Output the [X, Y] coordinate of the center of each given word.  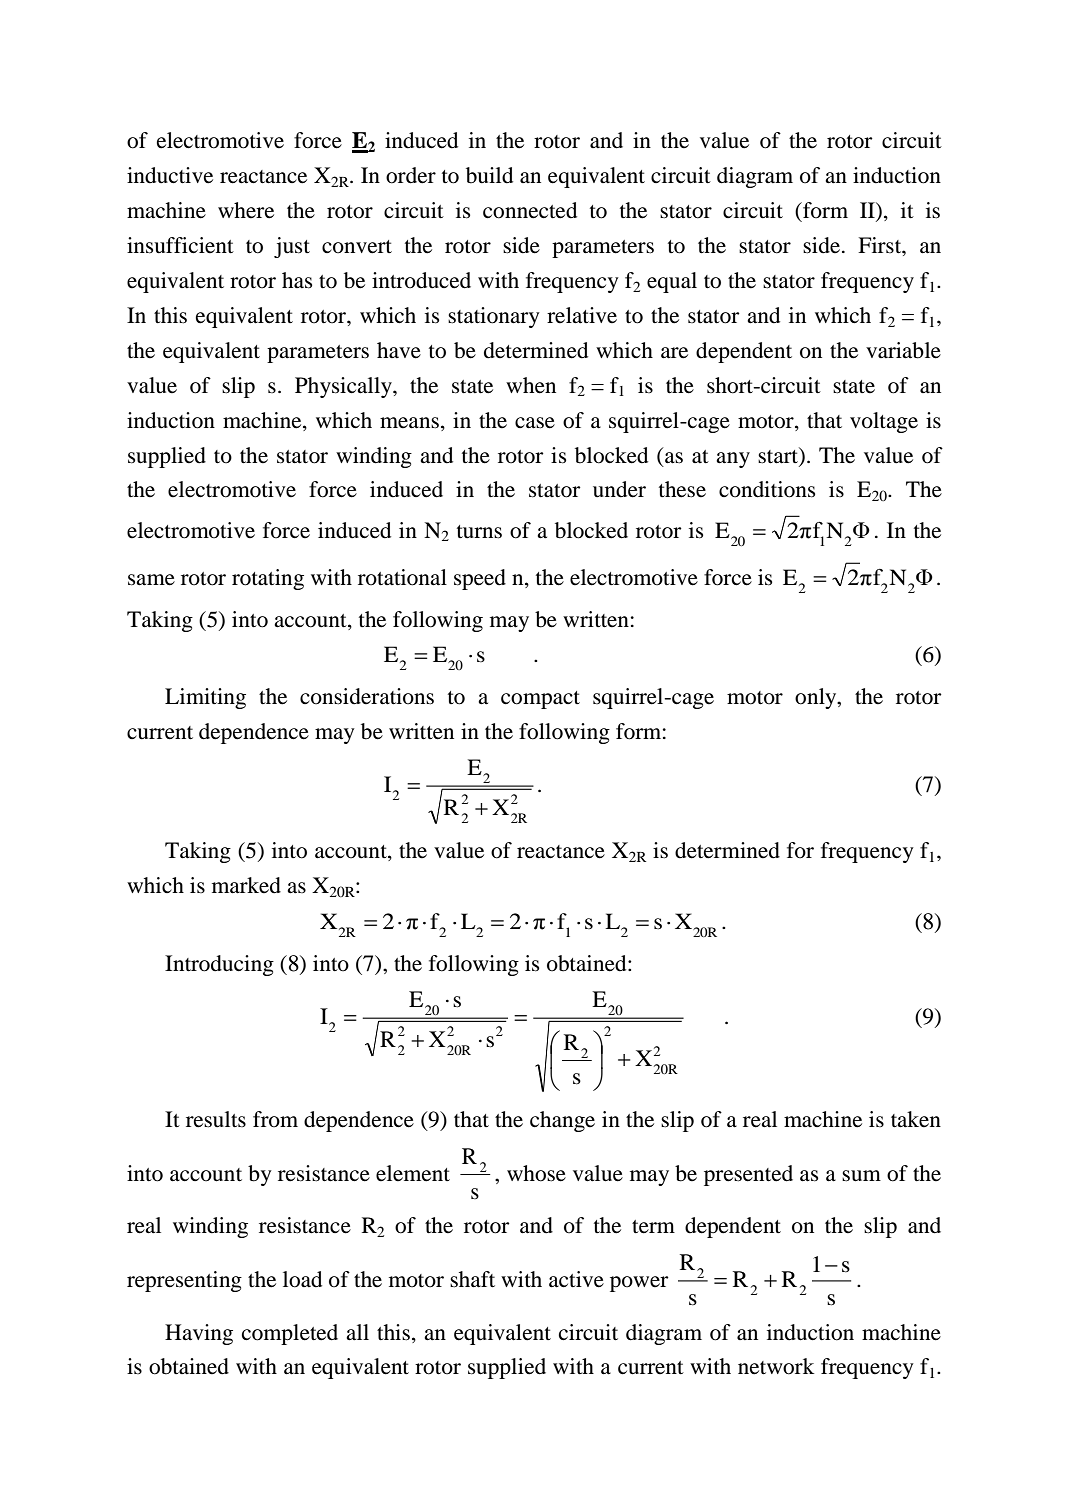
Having [199, 1334]
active [576, 1279]
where [246, 210]
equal [672, 282]
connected [530, 210]
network [776, 1366]
